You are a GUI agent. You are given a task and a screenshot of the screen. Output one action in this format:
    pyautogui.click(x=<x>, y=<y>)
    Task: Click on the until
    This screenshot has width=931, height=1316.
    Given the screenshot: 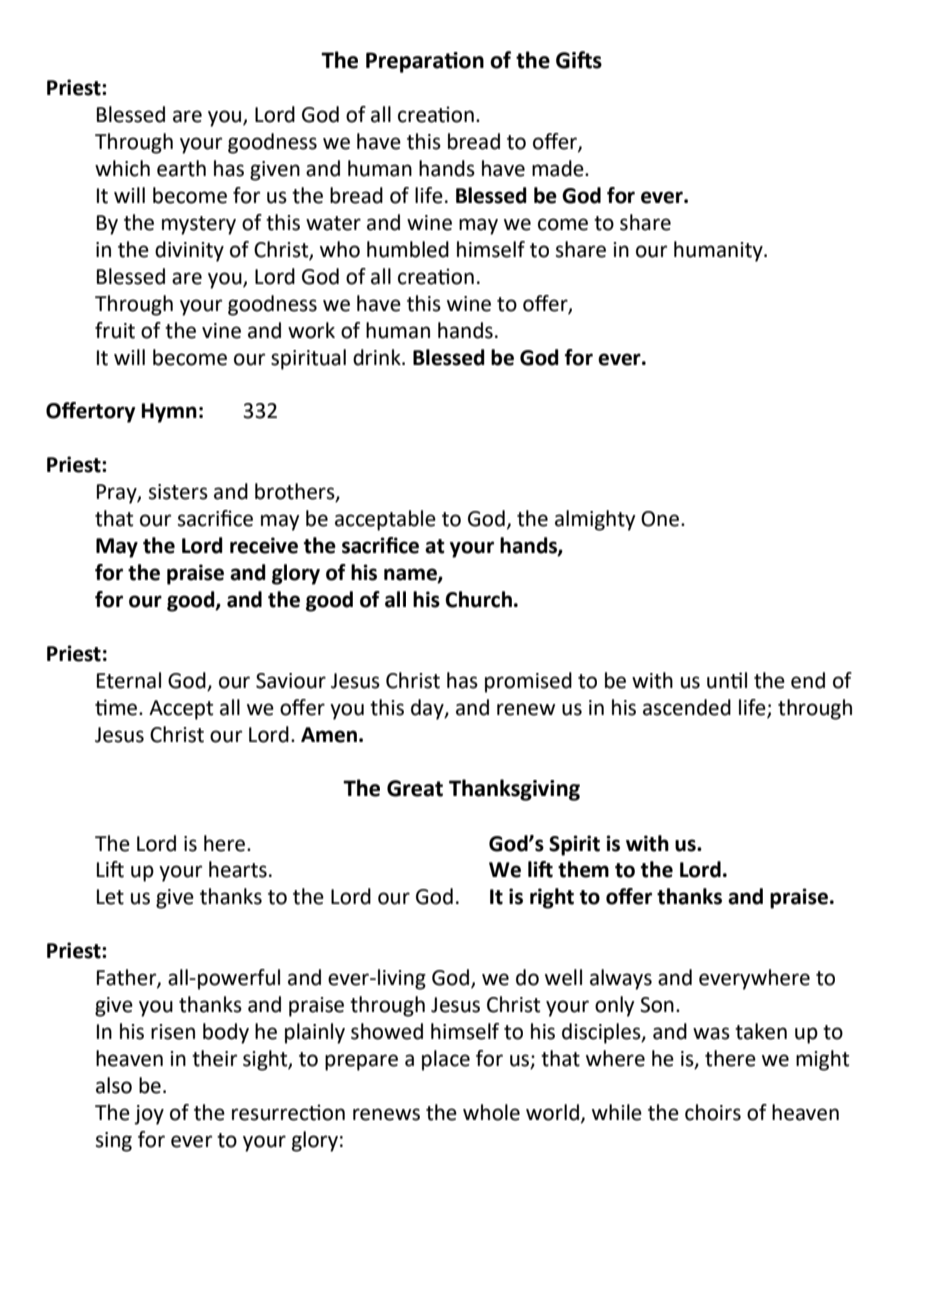 What is the action you would take?
    pyautogui.click(x=727, y=680)
